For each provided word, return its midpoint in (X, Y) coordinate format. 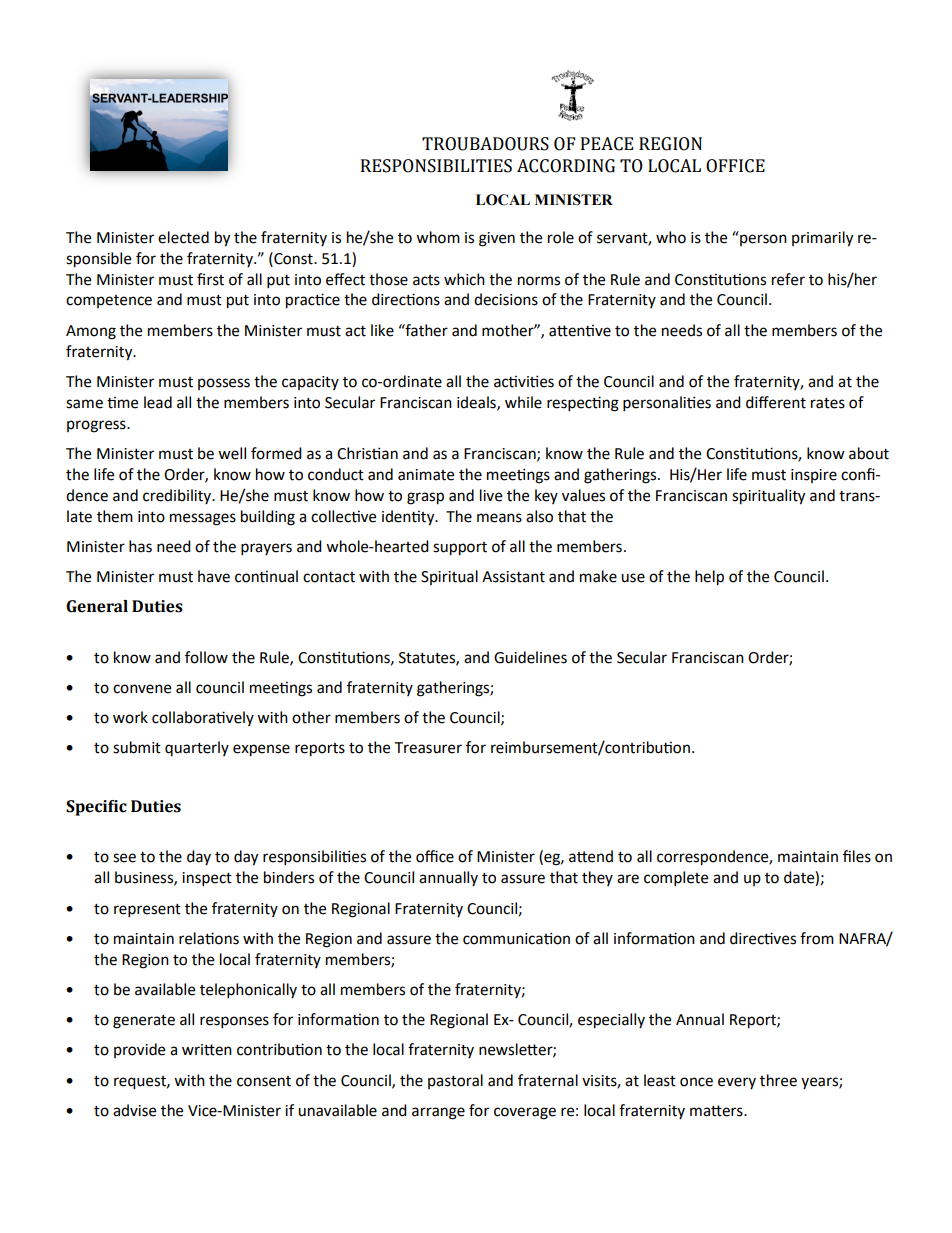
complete (676, 879)
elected (183, 237)
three (778, 1080)
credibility (178, 496)
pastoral (455, 1081)
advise (134, 1110)
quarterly (197, 748)
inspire (814, 476)
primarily (822, 239)
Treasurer (428, 748)
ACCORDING (566, 166)
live (491, 495)
